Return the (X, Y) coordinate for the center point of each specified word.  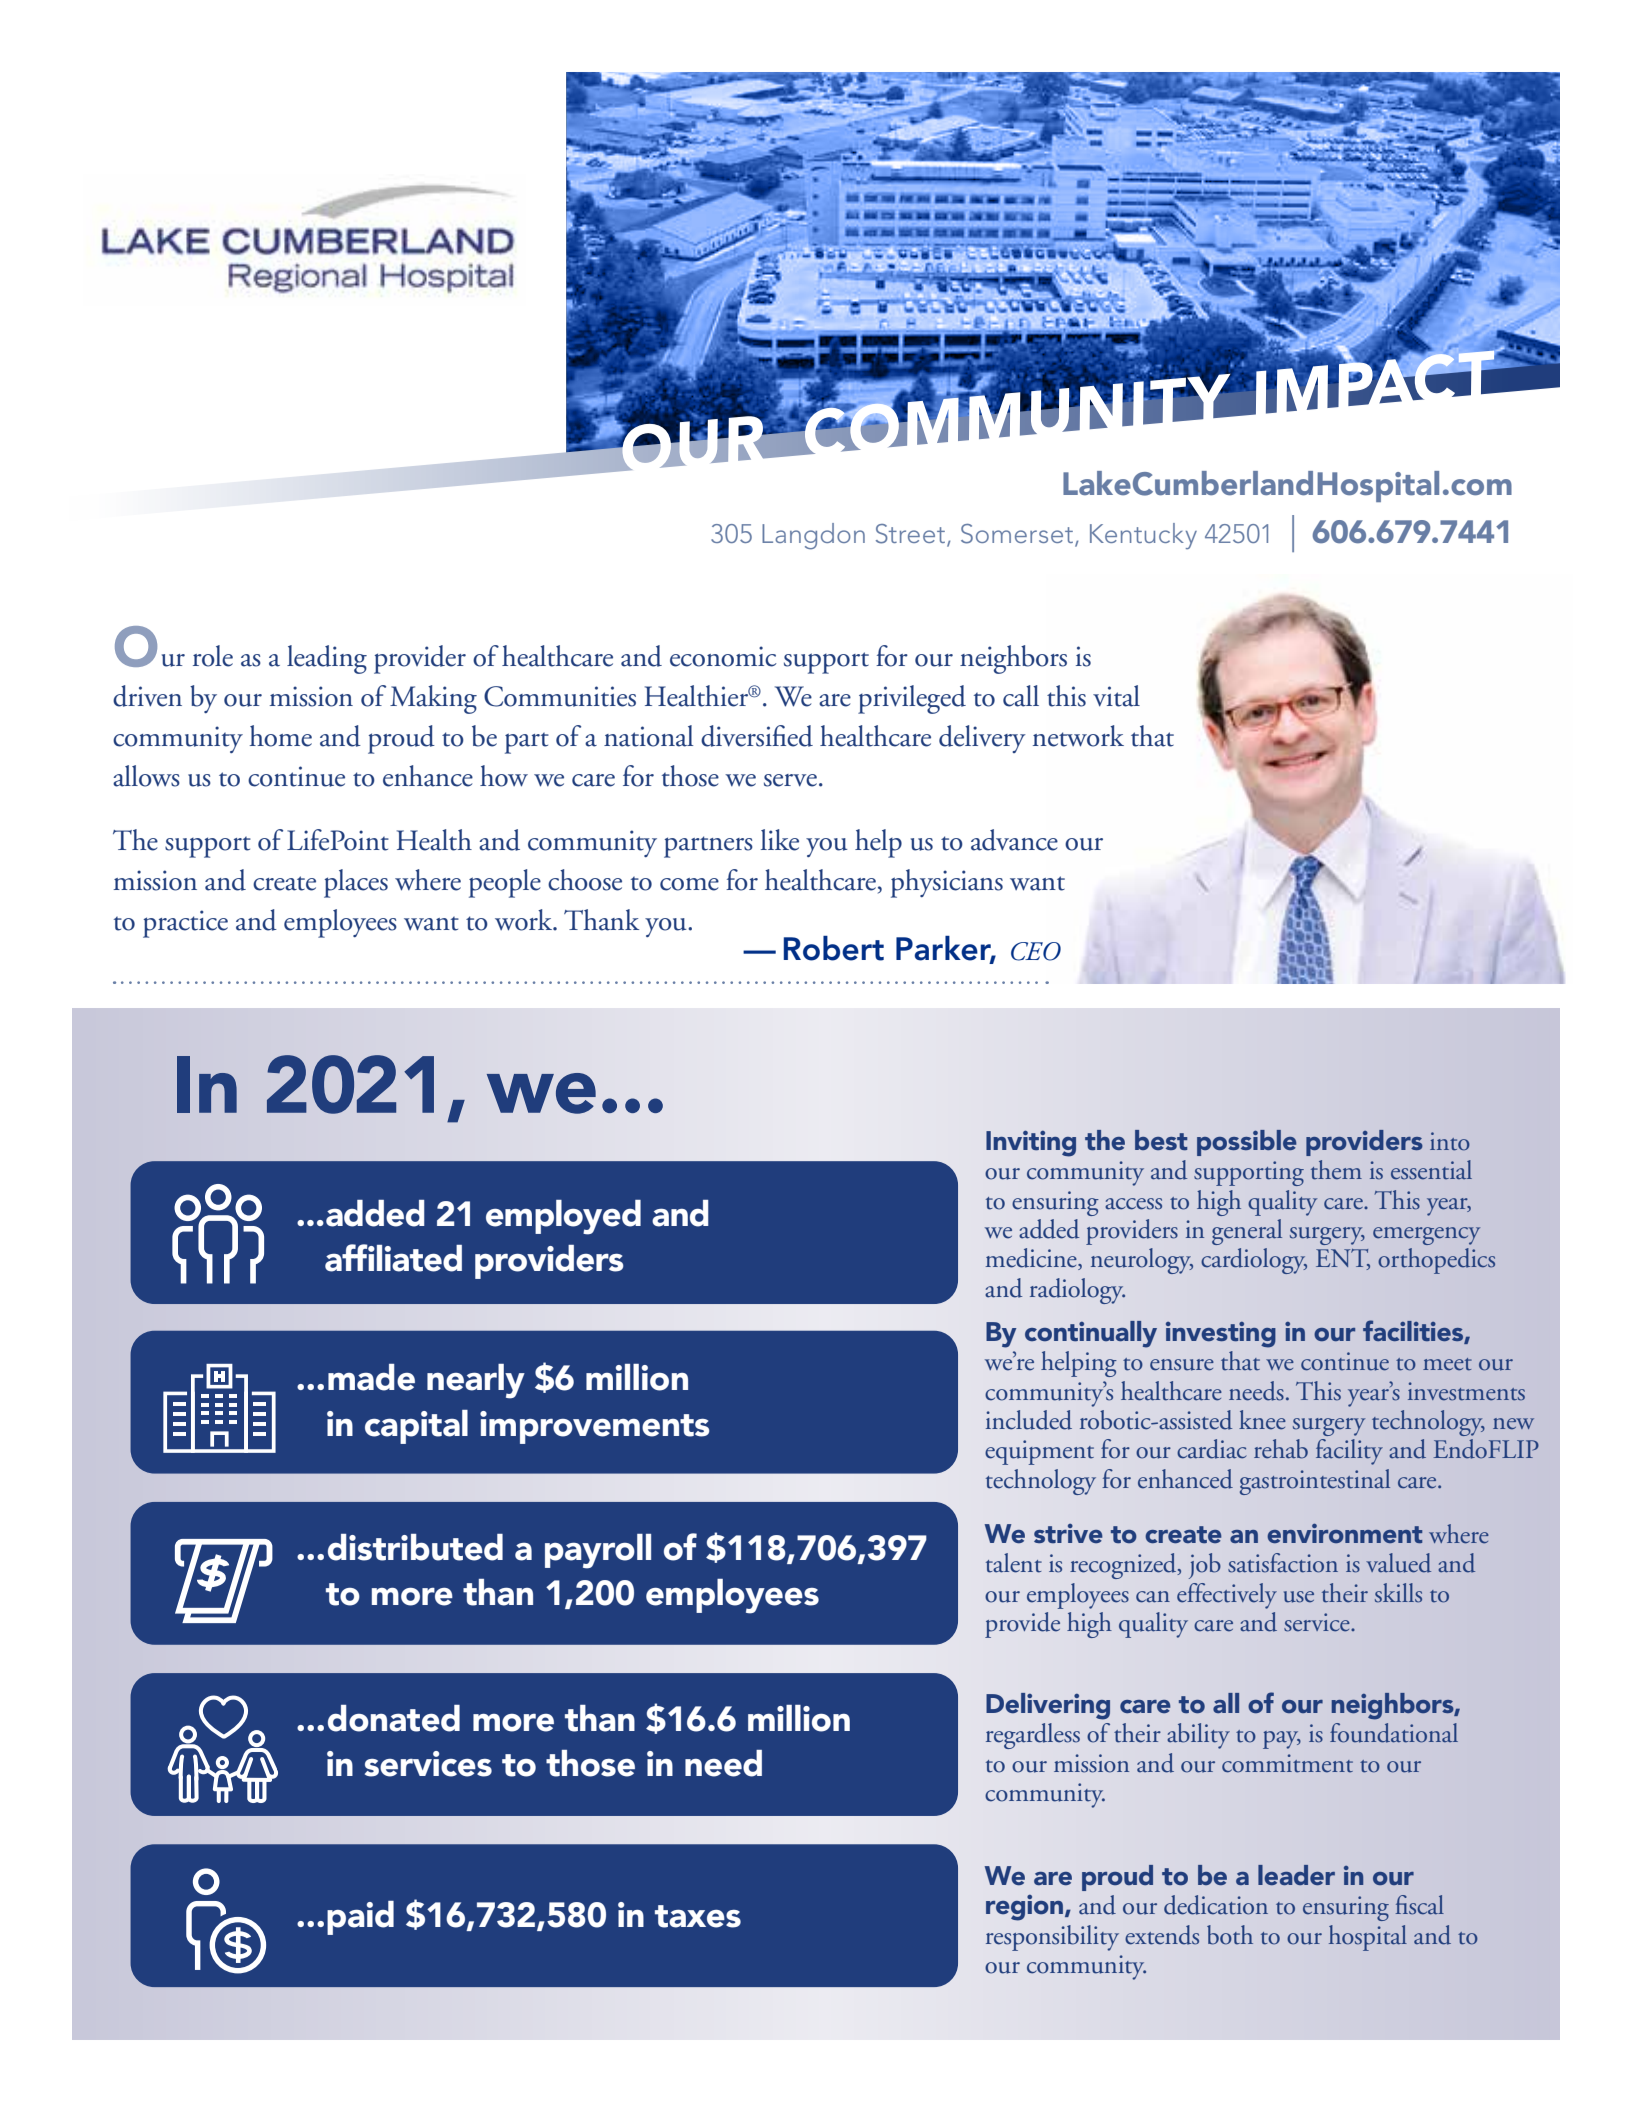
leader (1296, 1875)
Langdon (813, 536)
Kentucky (1143, 536)
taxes (698, 1916)
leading (327, 659)
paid (360, 1918)
